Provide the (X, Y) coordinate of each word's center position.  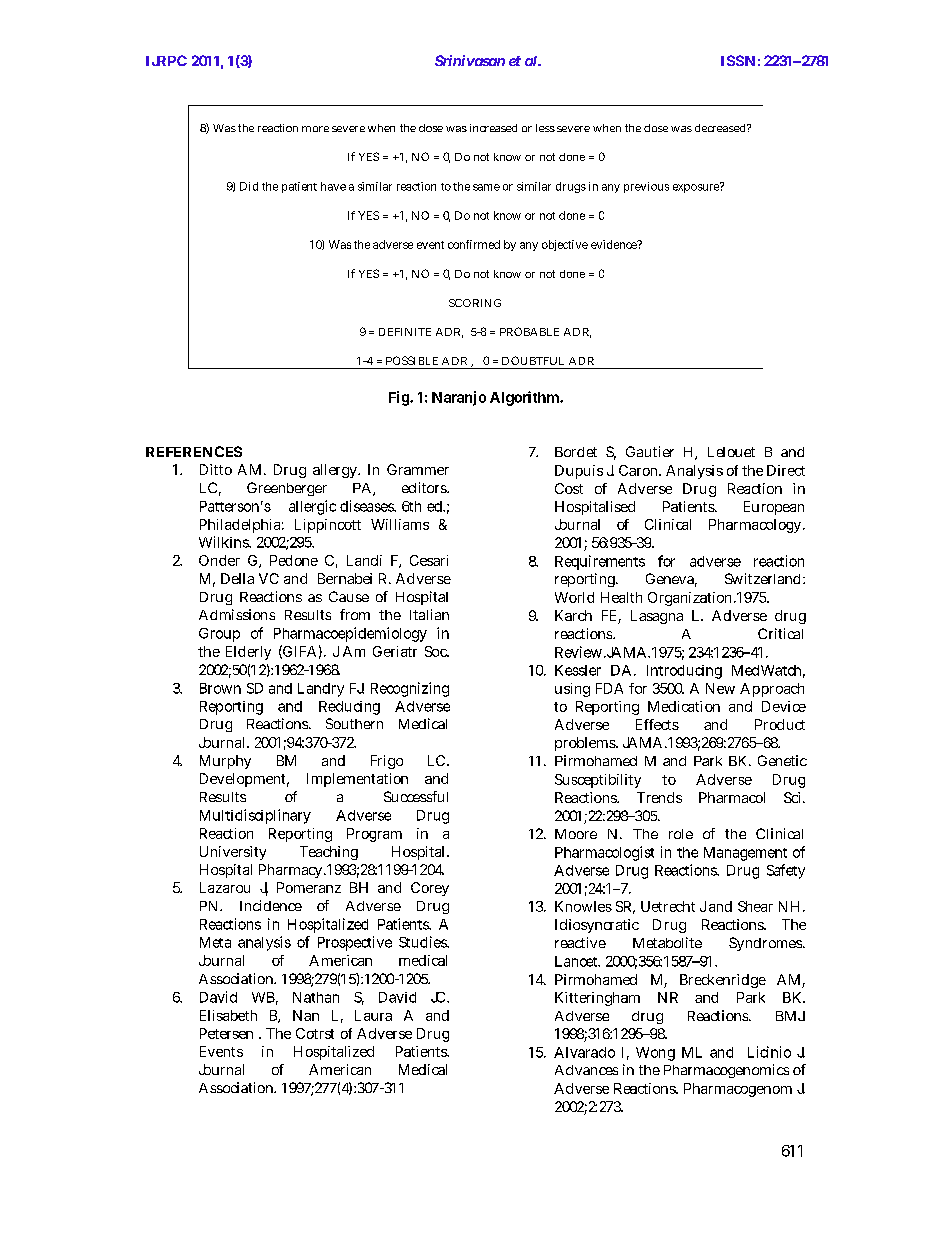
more (315, 129)
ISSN (738, 60)
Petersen (226, 1033)
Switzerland (762, 578)
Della (237, 578)
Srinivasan (470, 60)
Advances (586, 1070)
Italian (429, 614)
